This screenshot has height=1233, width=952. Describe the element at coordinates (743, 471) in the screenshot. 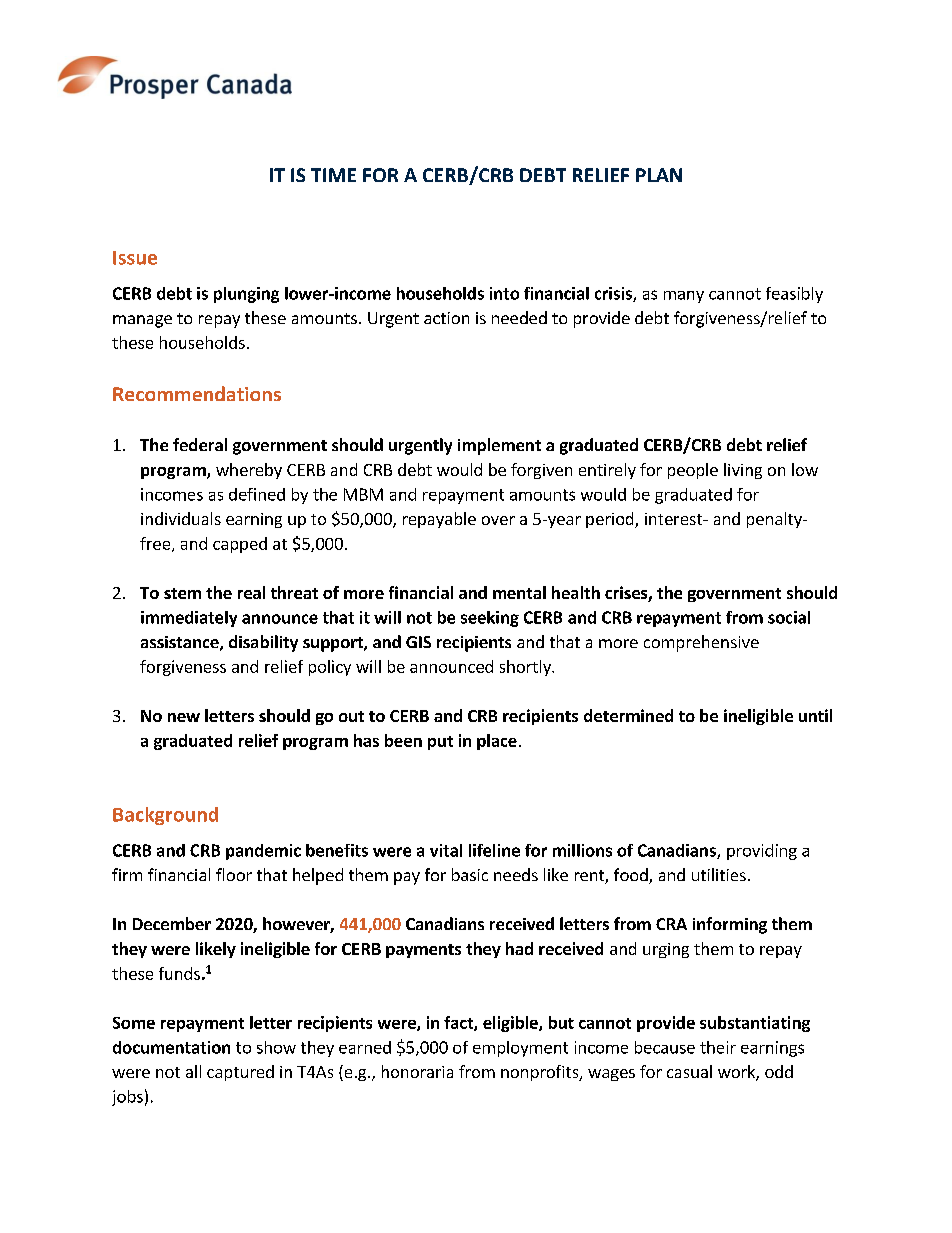

I see `living` at that location.
